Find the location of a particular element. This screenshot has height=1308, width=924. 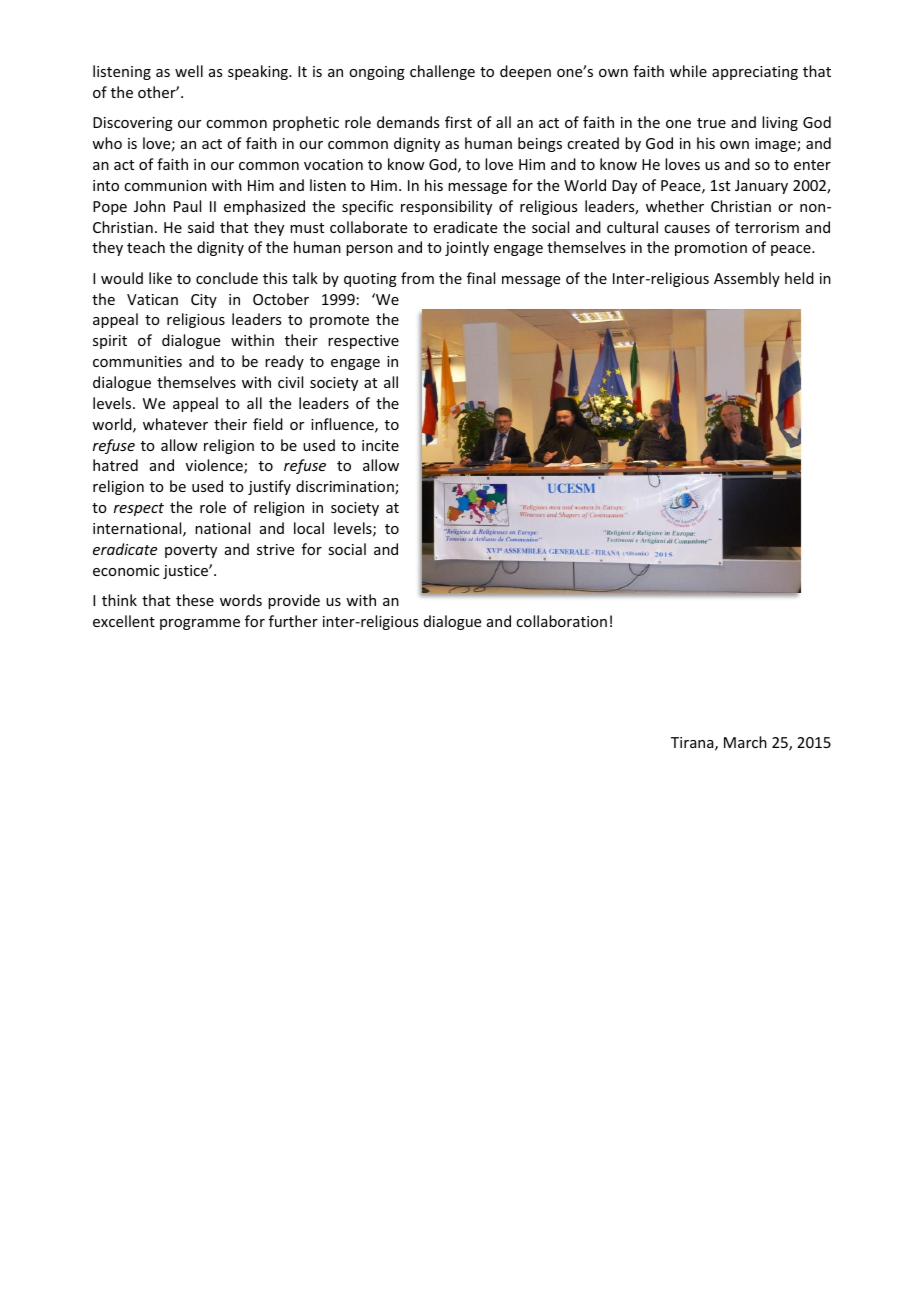

jointly is located at coordinates (467, 248).
